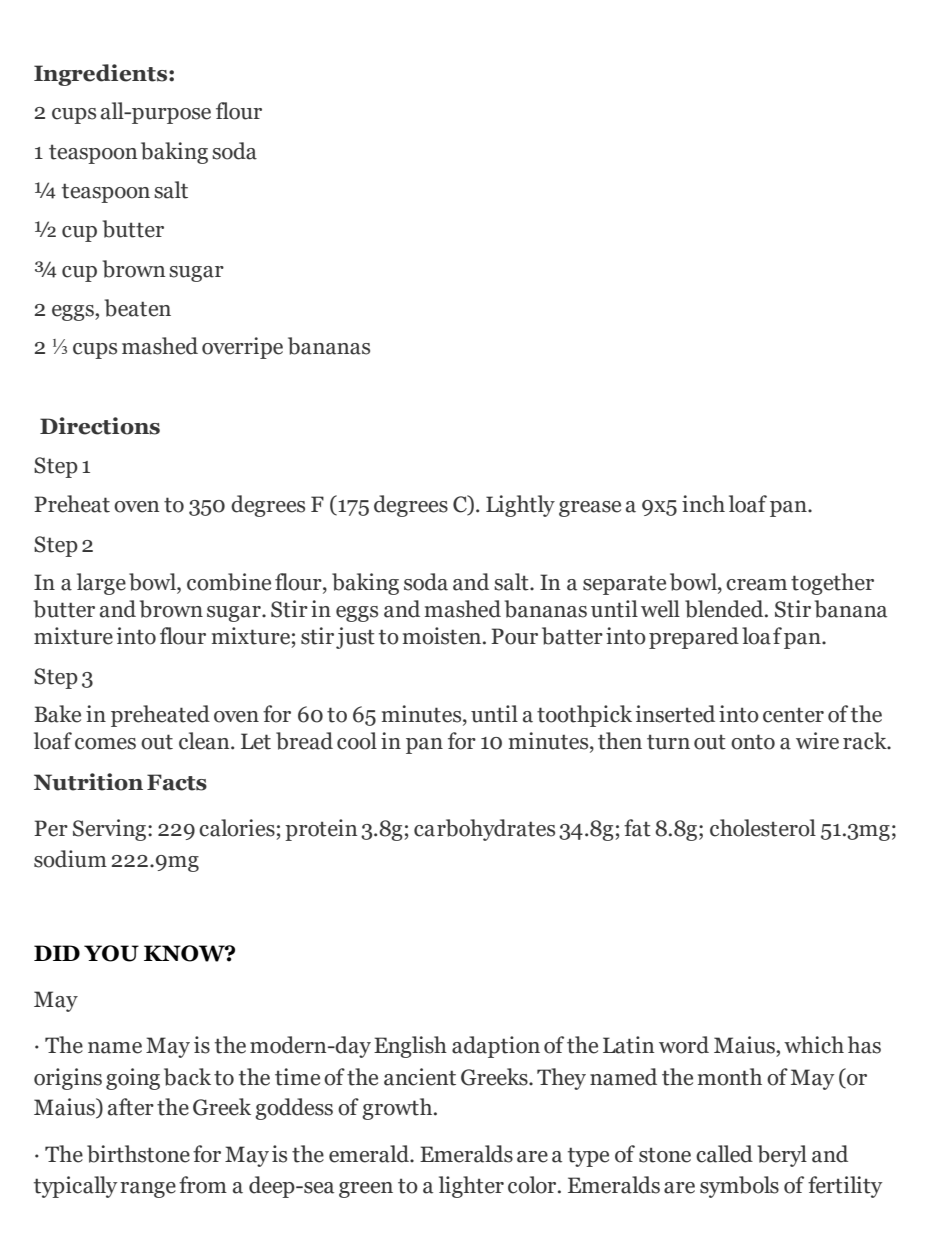  I want to click on carbohydrates, so click(484, 830).
